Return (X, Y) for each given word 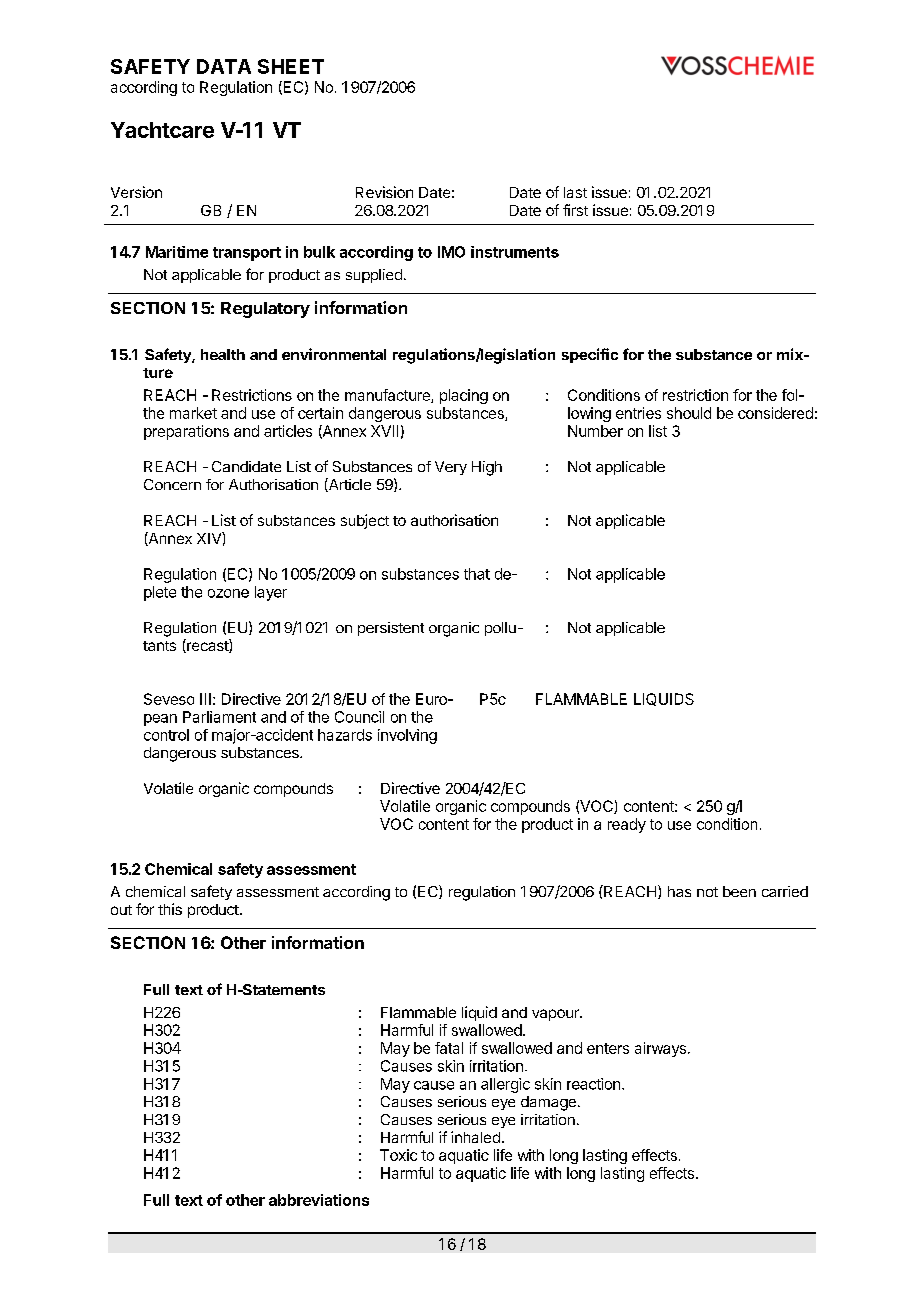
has (679, 891)
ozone (228, 593)
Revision (384, 192)
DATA (224, 66)
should (689, 413)
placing (464, 396)
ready (627, 825)
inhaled (475, 1137)
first (575, 210)
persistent (391, 629)
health (223, 354)
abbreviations (319, 1200)
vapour (556, 1015)
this (170, 909)
